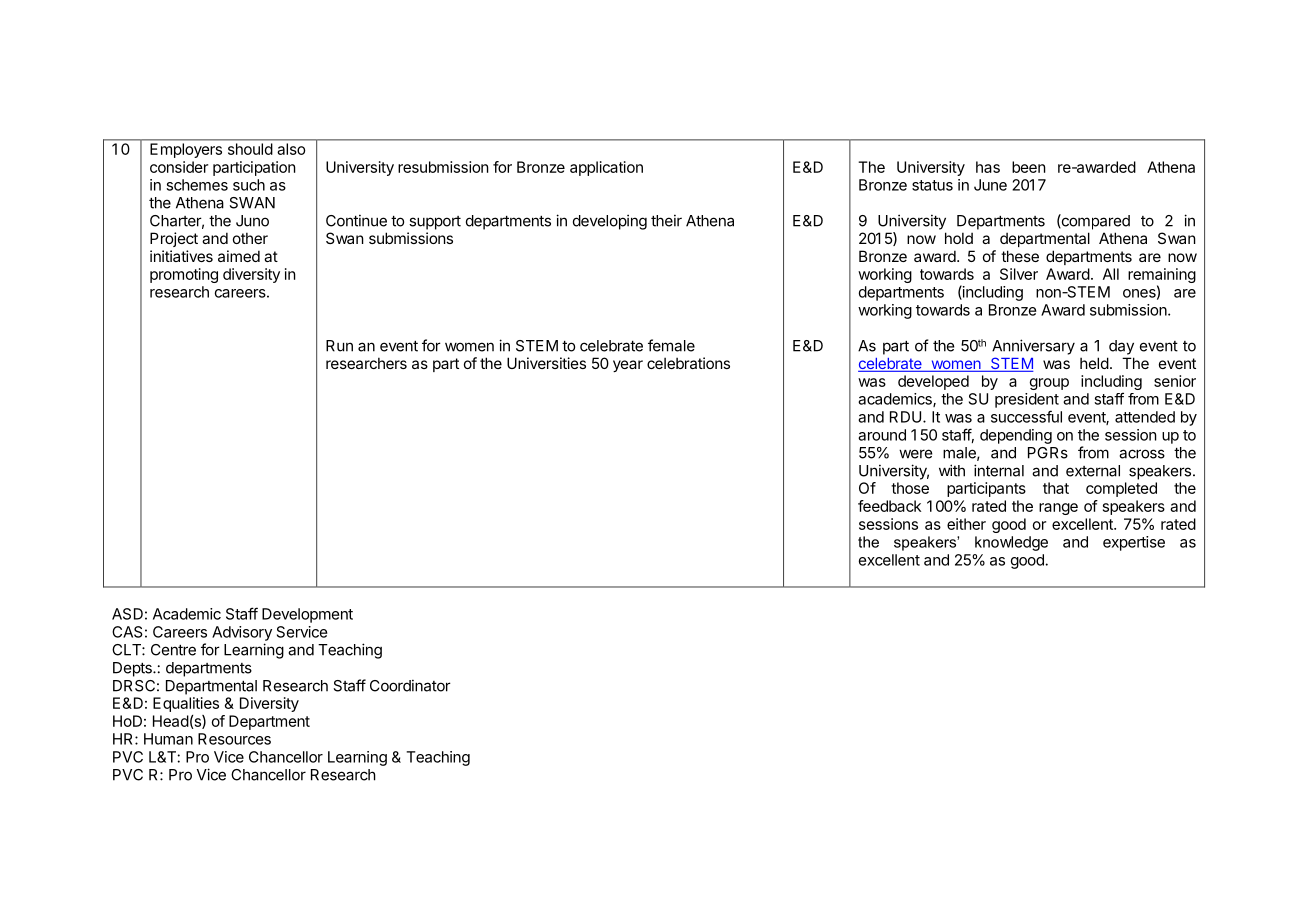  Describe the element at coordinates (1029, 167) in the screenshot. I see `been` at that location.
